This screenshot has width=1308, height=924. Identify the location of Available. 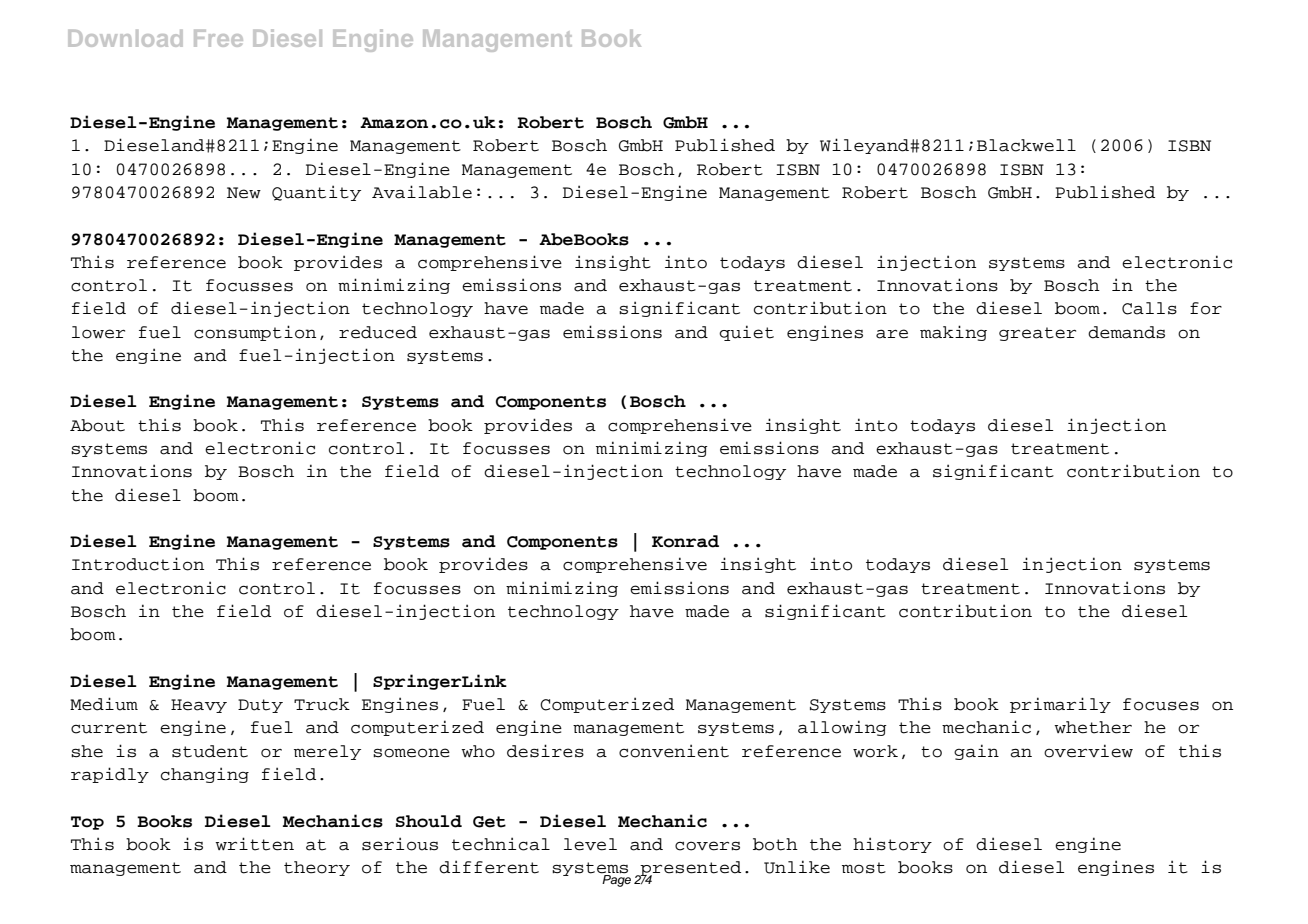
(422, 192).
